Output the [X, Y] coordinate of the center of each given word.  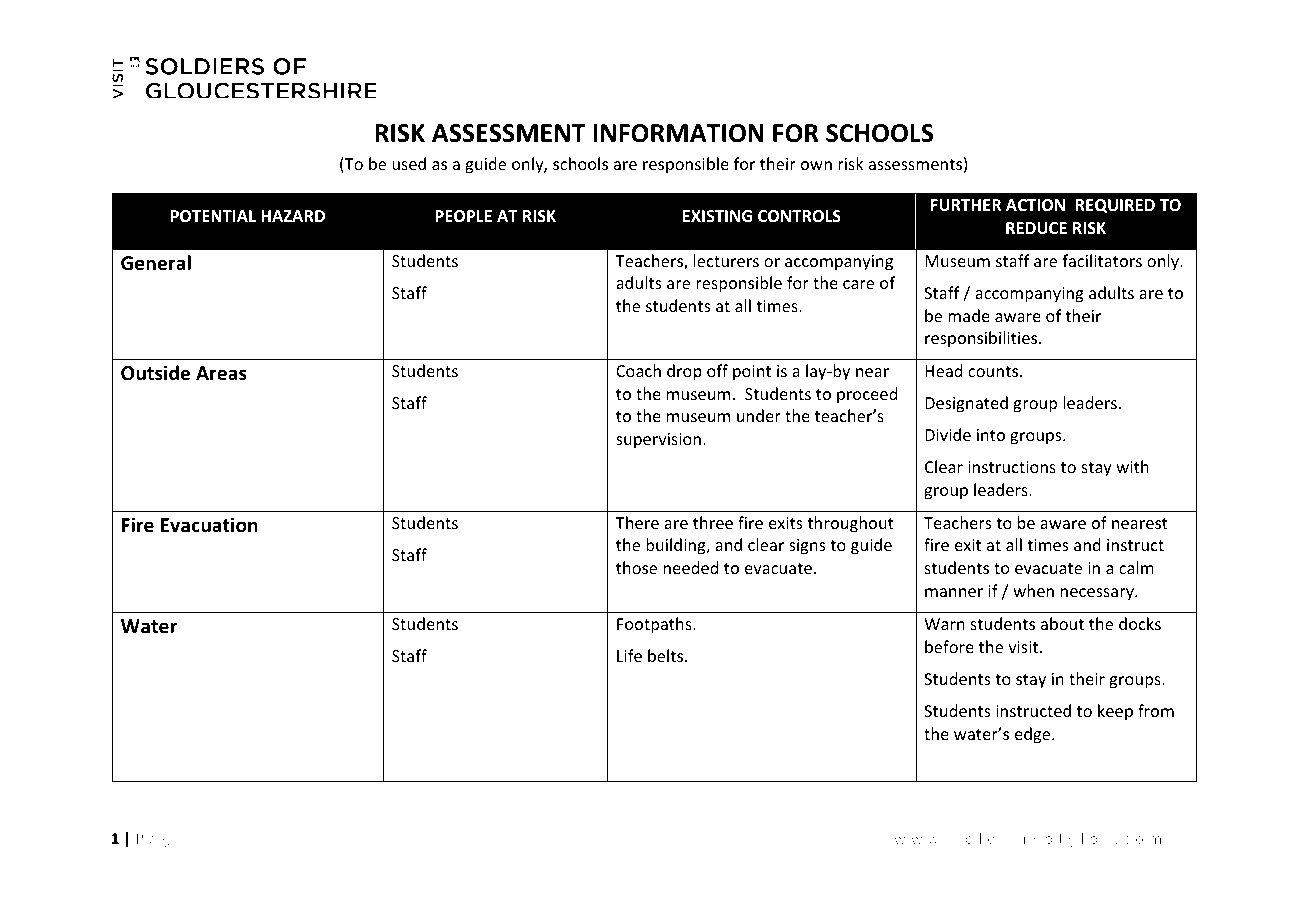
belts [667, 655]
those [636, 567]
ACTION [1035, 205]
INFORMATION [678, 133]
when [1033, 590]
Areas [221, 373]
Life [629, 655]
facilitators [1102, 260]
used [409, 163]
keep [1115, 712]
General [156, 263]
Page [159, 840]
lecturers [726, 260]
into [991, 435]
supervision [658, 441]
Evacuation [209, 525]
